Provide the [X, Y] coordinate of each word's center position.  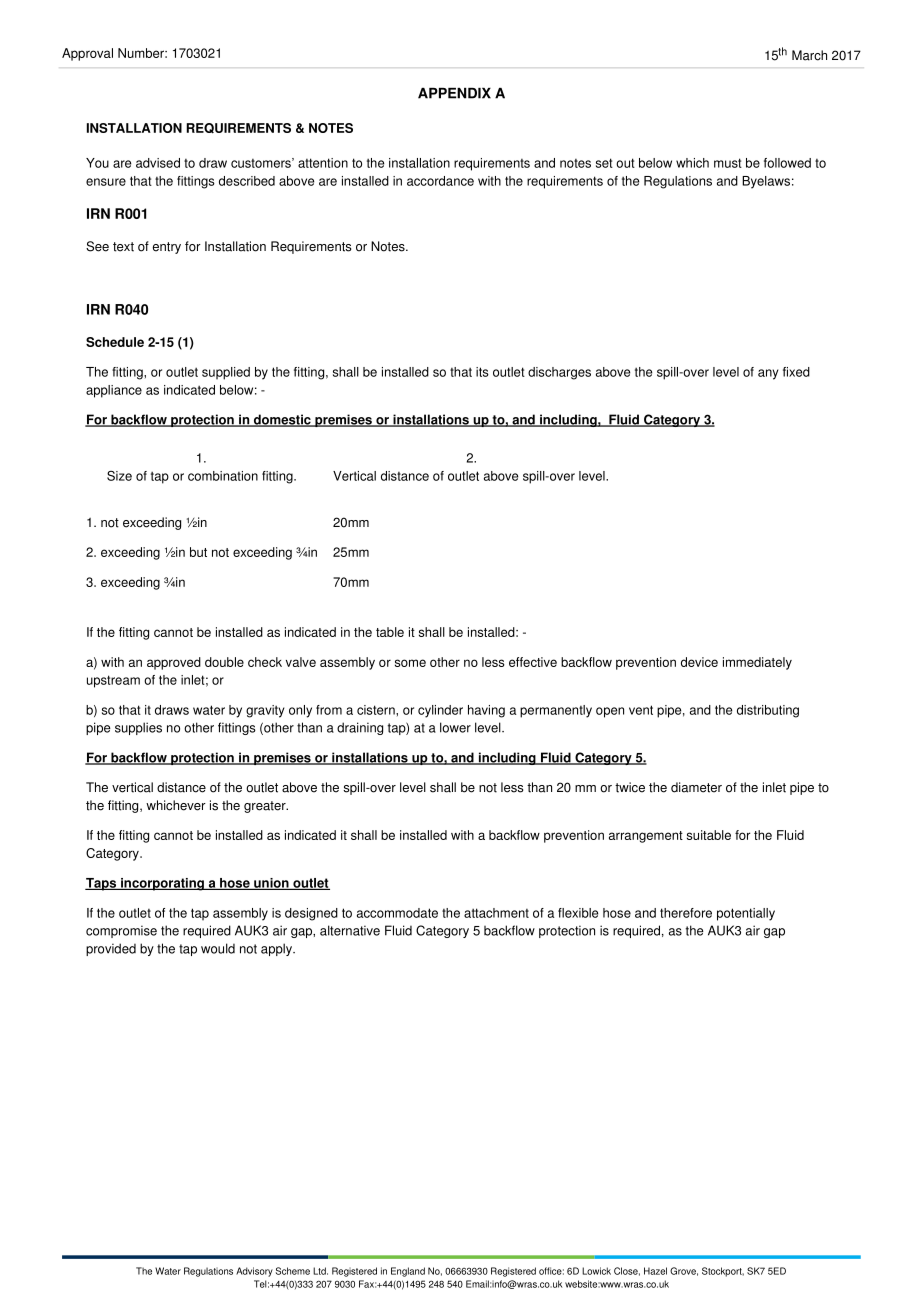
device [699, 662]
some [410, 663]
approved [174, 663]
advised [158, 163]
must [728, 163]
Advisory [254, 1272]
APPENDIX [454, 93]
